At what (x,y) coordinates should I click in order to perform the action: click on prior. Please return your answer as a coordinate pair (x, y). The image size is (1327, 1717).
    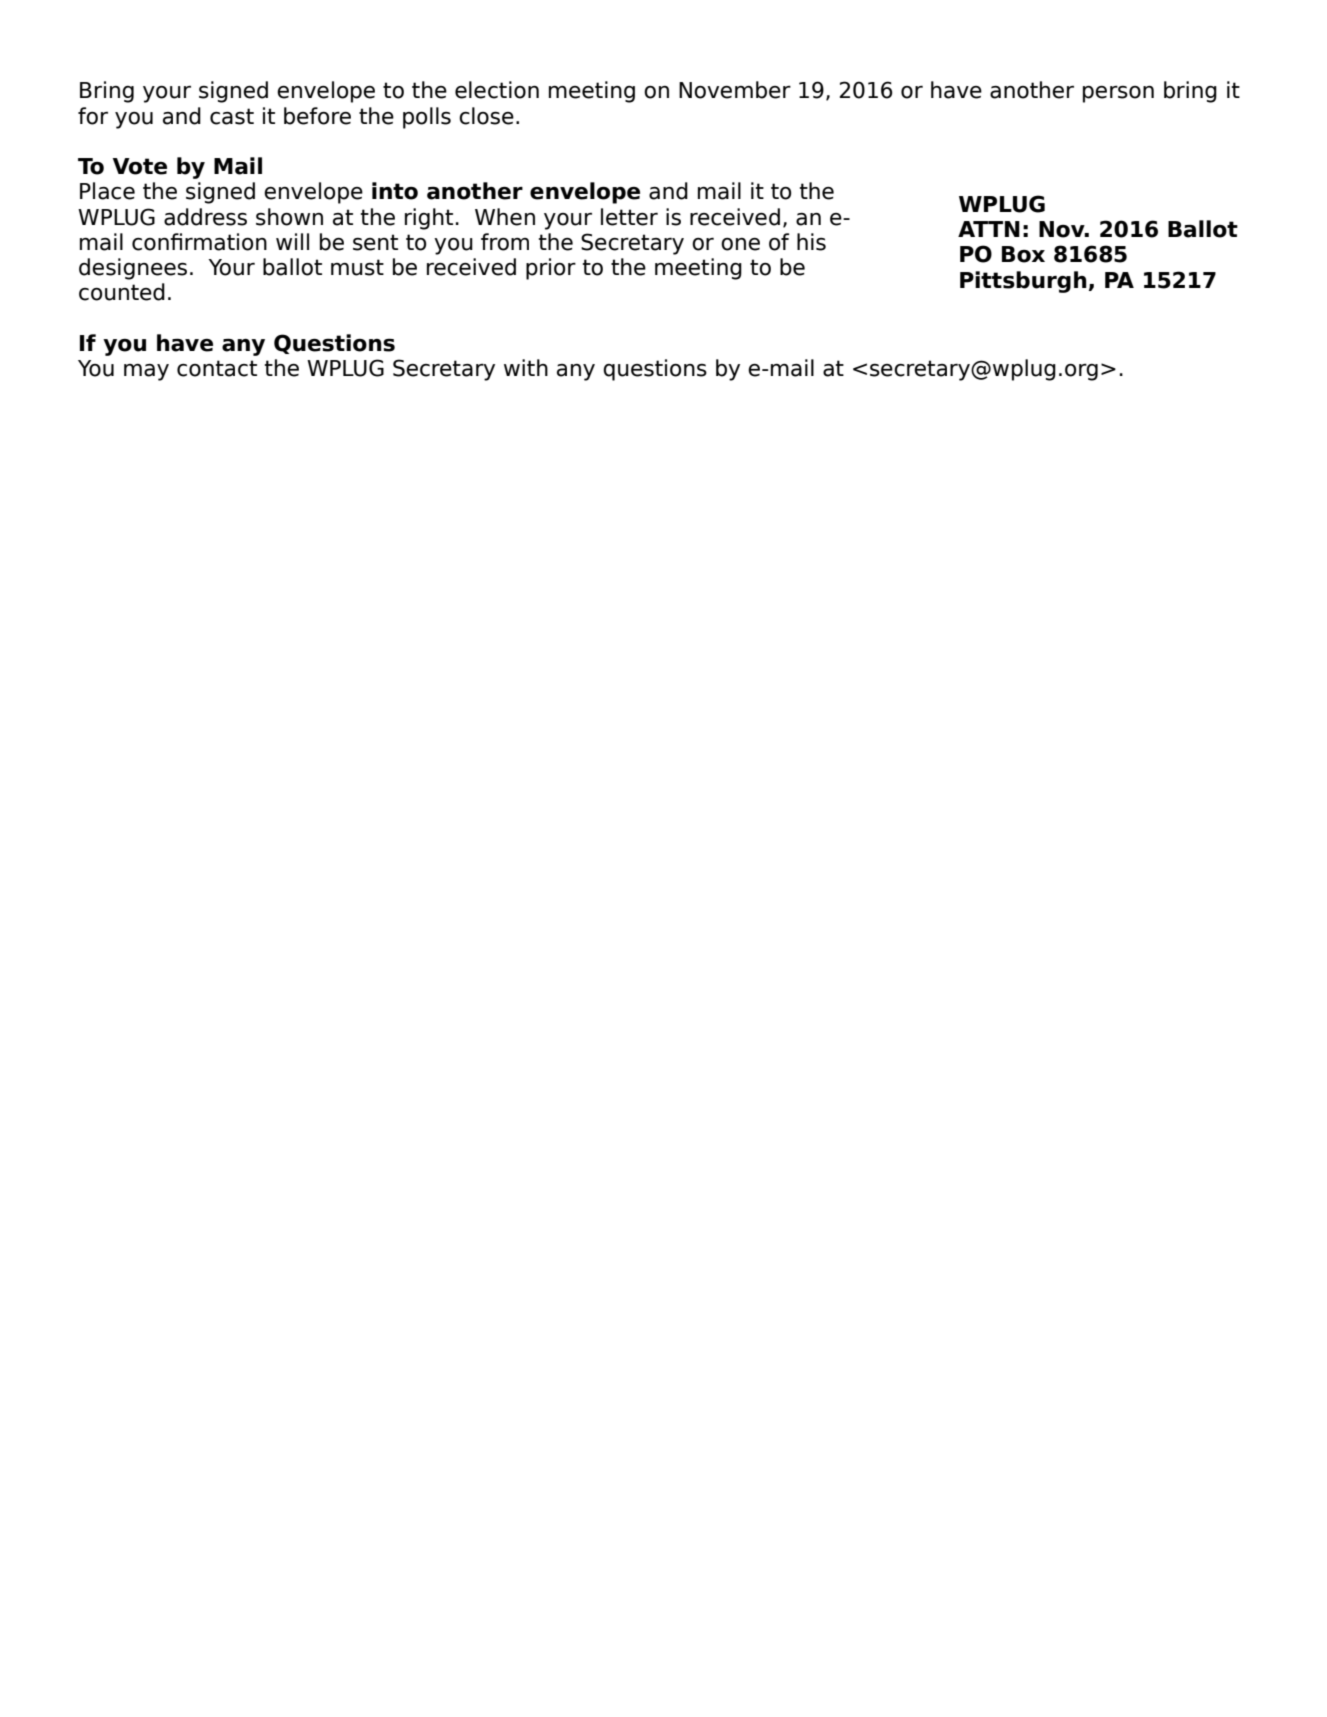
    Looking at the image, I should click on (551, 269).
